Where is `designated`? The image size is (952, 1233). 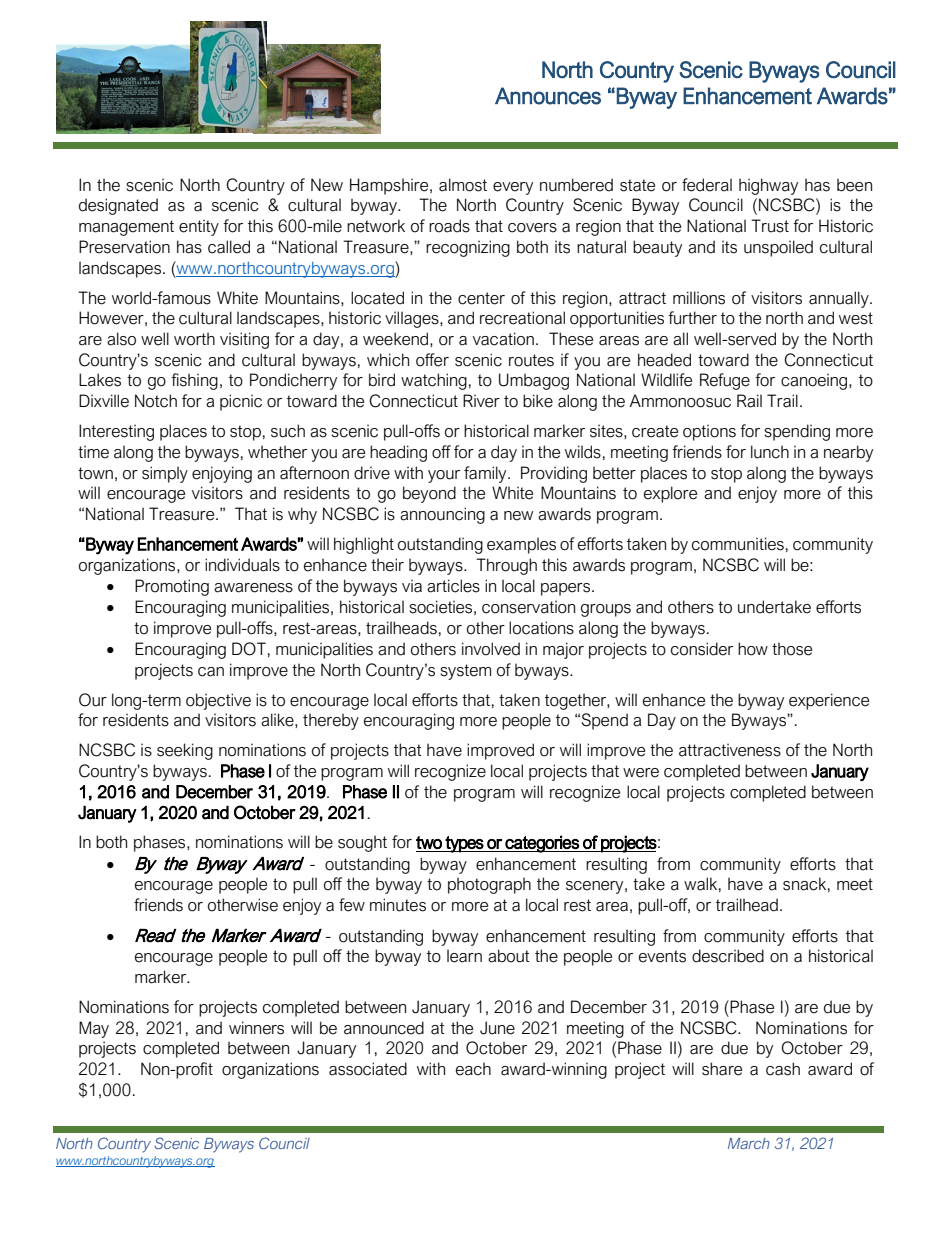 designated is located at coordinates (118, 206).
